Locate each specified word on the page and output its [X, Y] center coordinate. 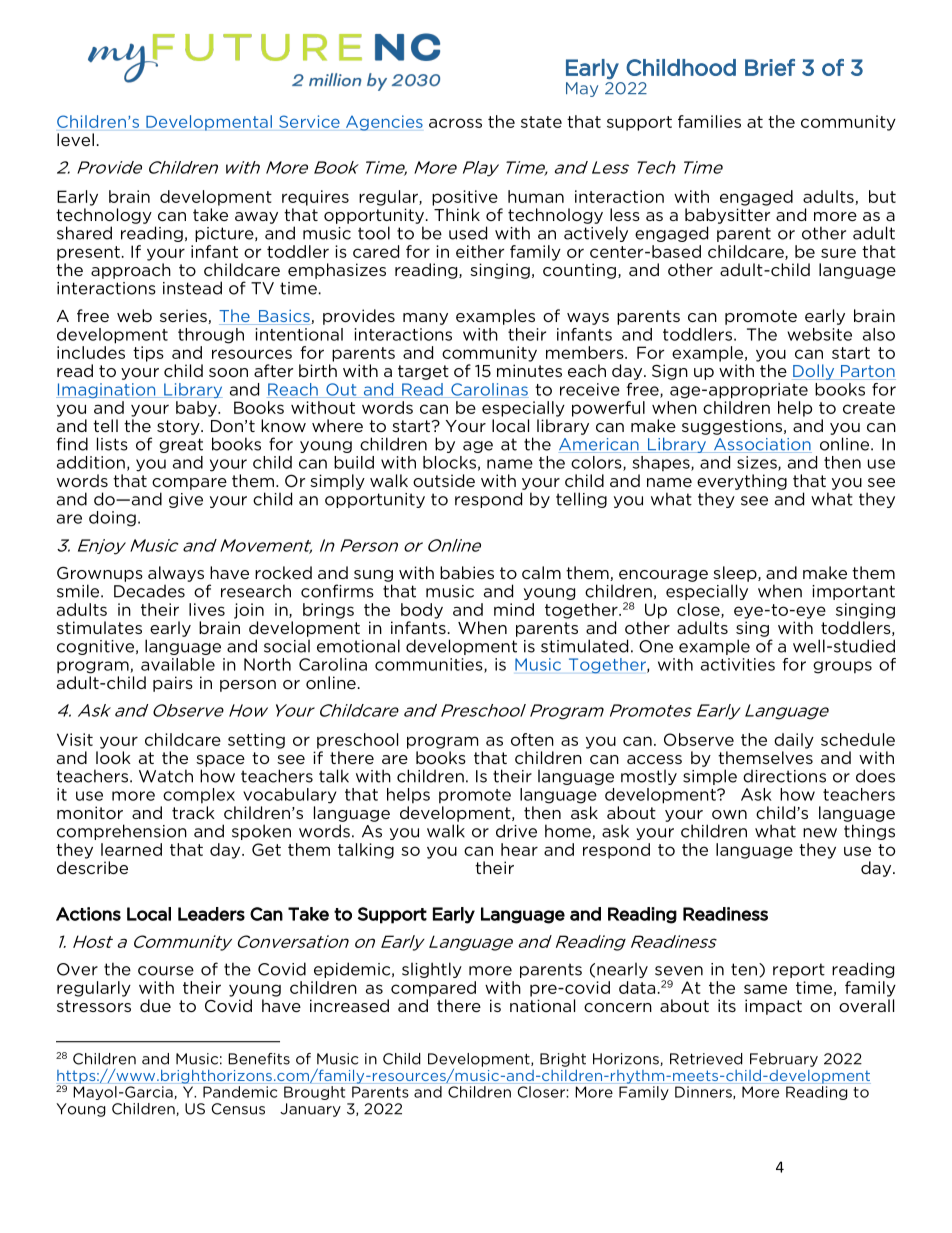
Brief [770, 67]
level [75, 139]
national [542, 1005]
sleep [736, 574]
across [455, 123]
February [784, 1060]
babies [467, 572]
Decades [149, 591]
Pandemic [240, 1092]
